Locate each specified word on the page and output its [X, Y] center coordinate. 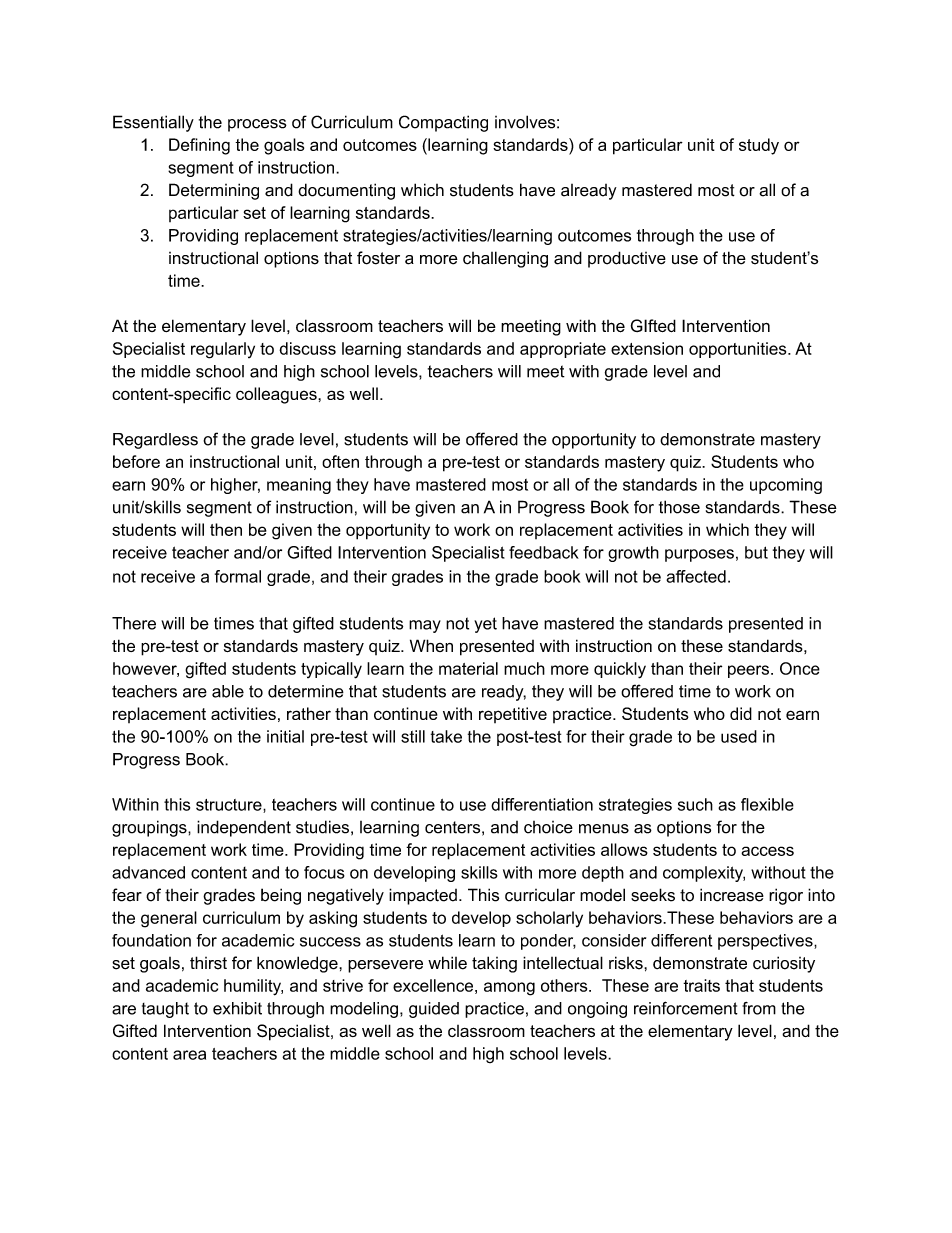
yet [485, 625]
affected [696, 576]
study [759, 146]
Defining [199, 146]
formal [238, 576]
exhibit [237, 1008]
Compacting [443, 123]
